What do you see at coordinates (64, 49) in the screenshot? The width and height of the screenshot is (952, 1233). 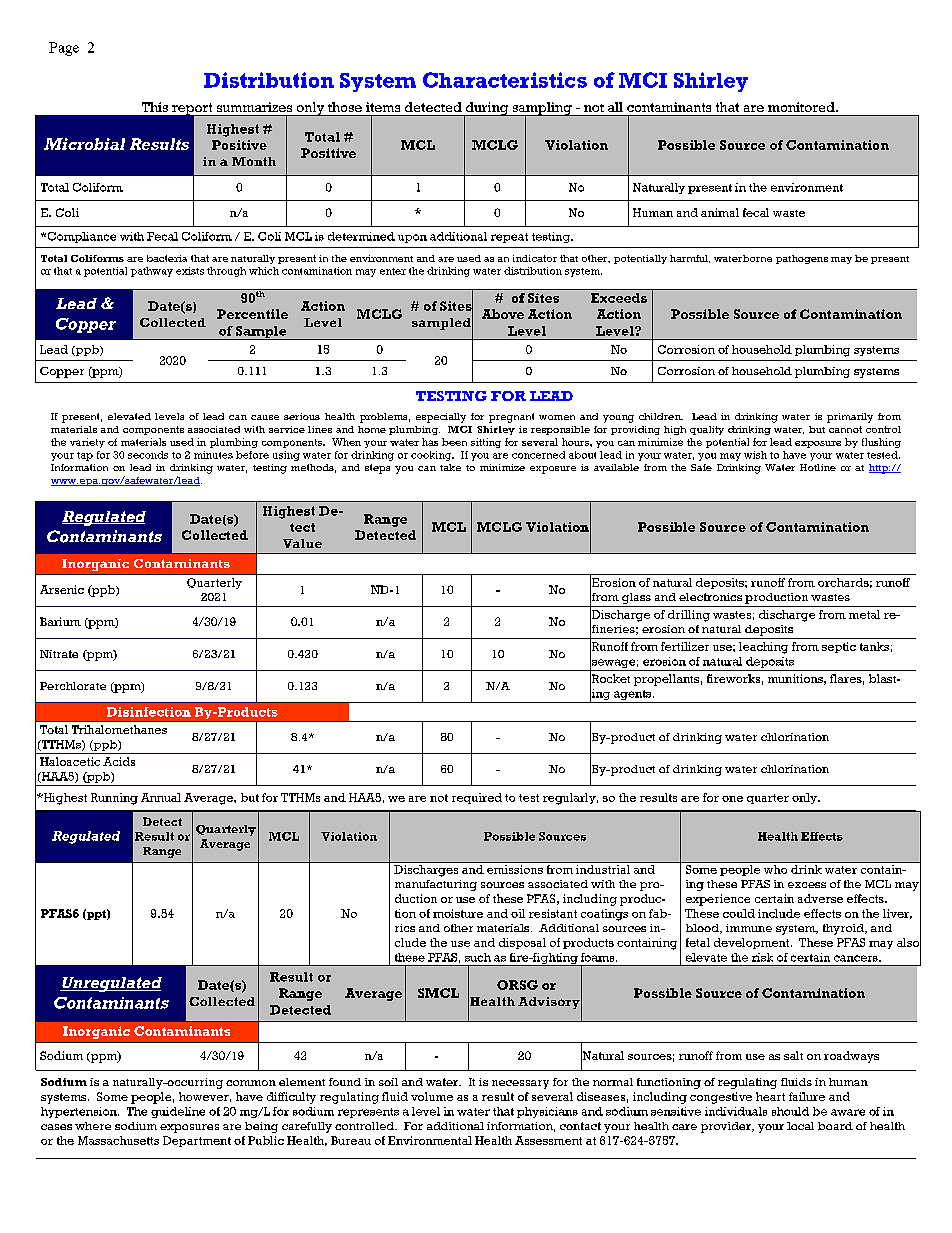 I see `Page` at bounding box center [64, 49].
